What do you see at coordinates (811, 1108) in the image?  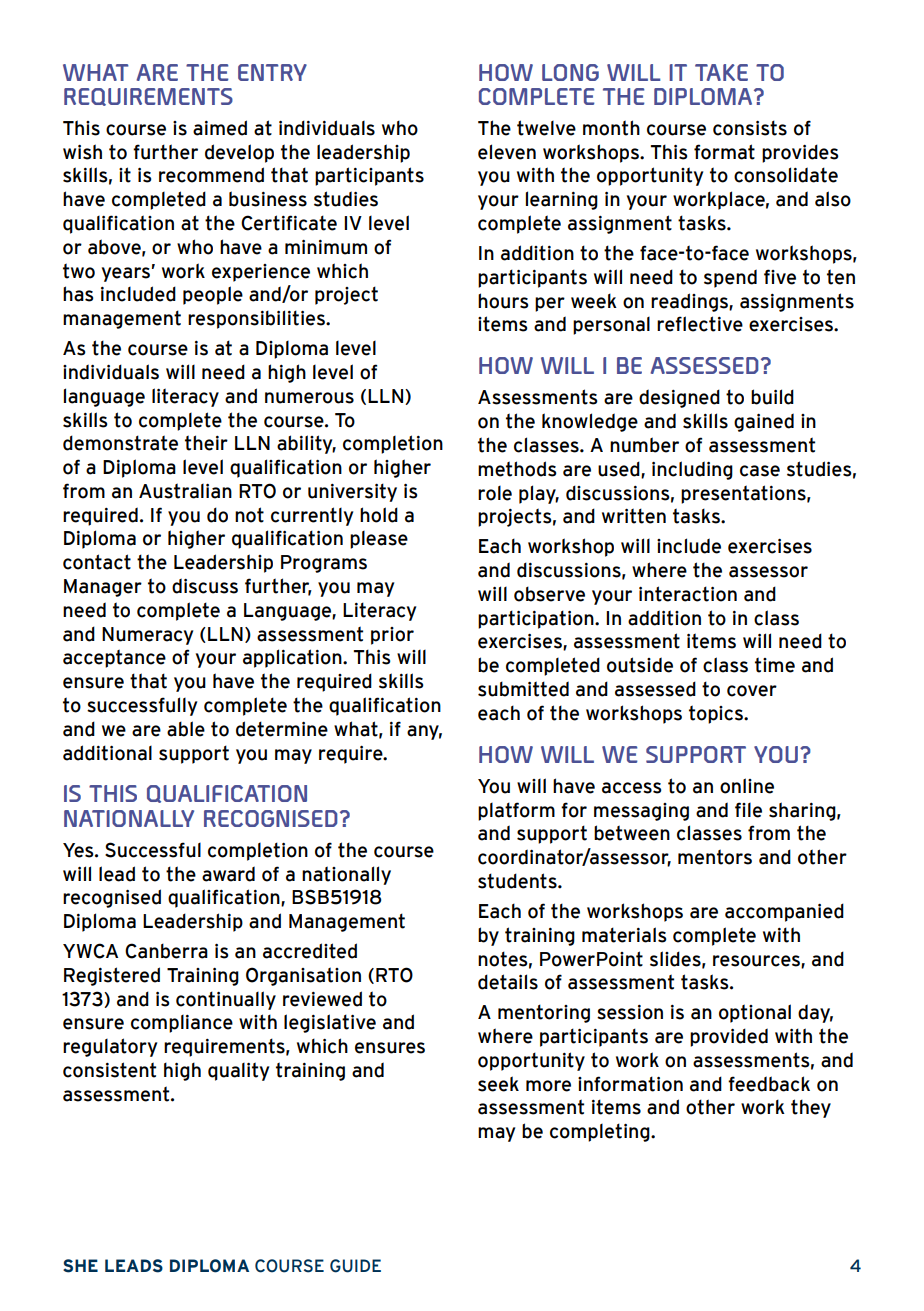 I see `they` at bounding box center [811, 1108].
